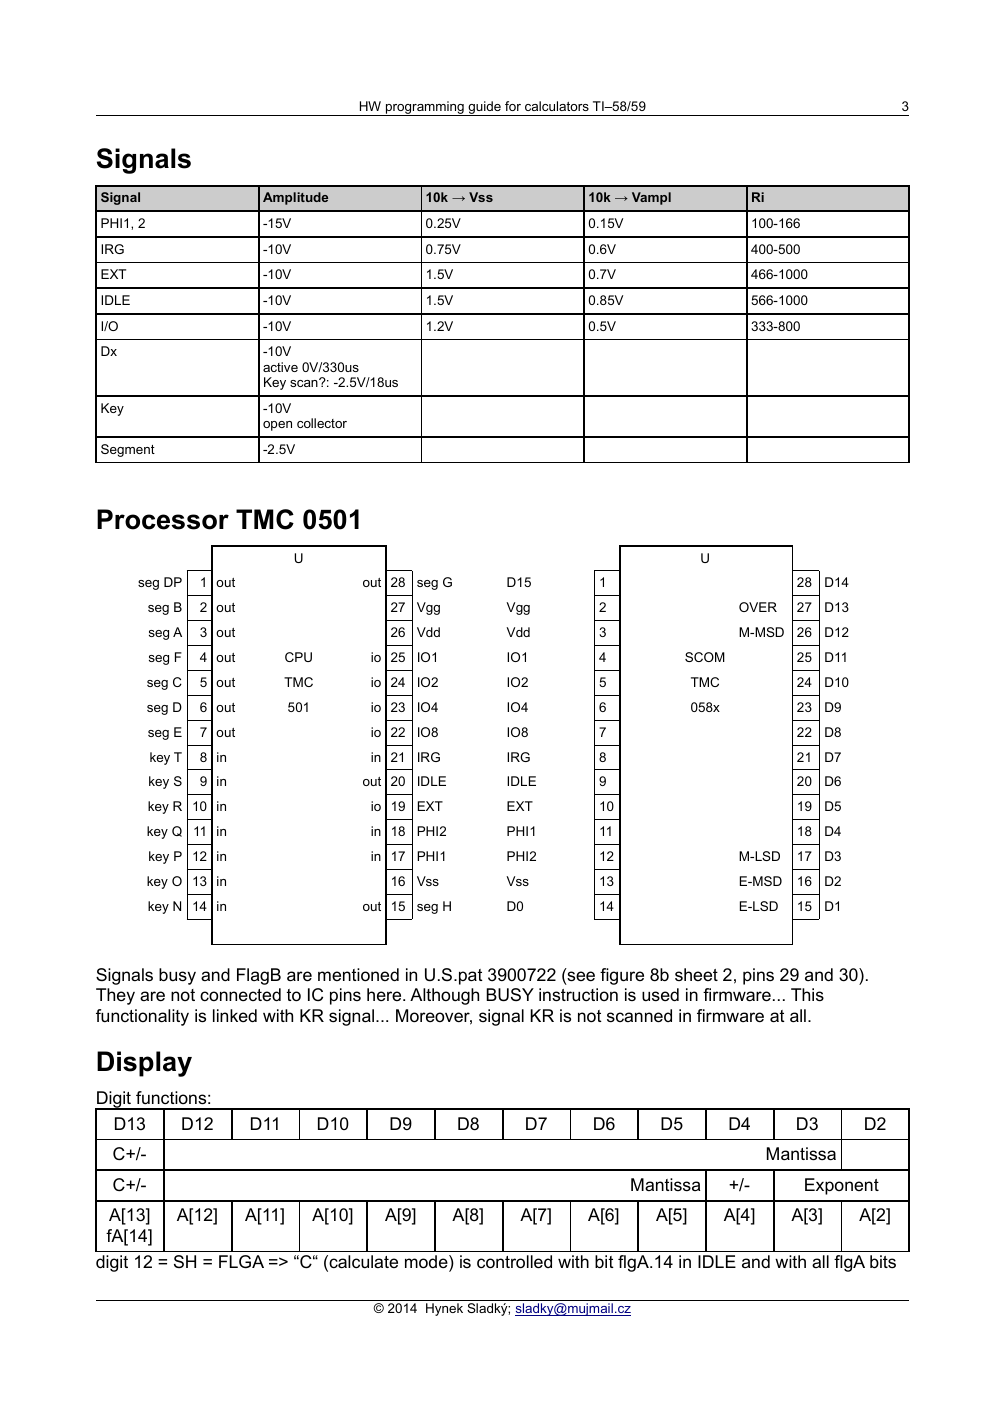 This page has width=1004, height=1420. I want to click on connected, so click(240, 994).
